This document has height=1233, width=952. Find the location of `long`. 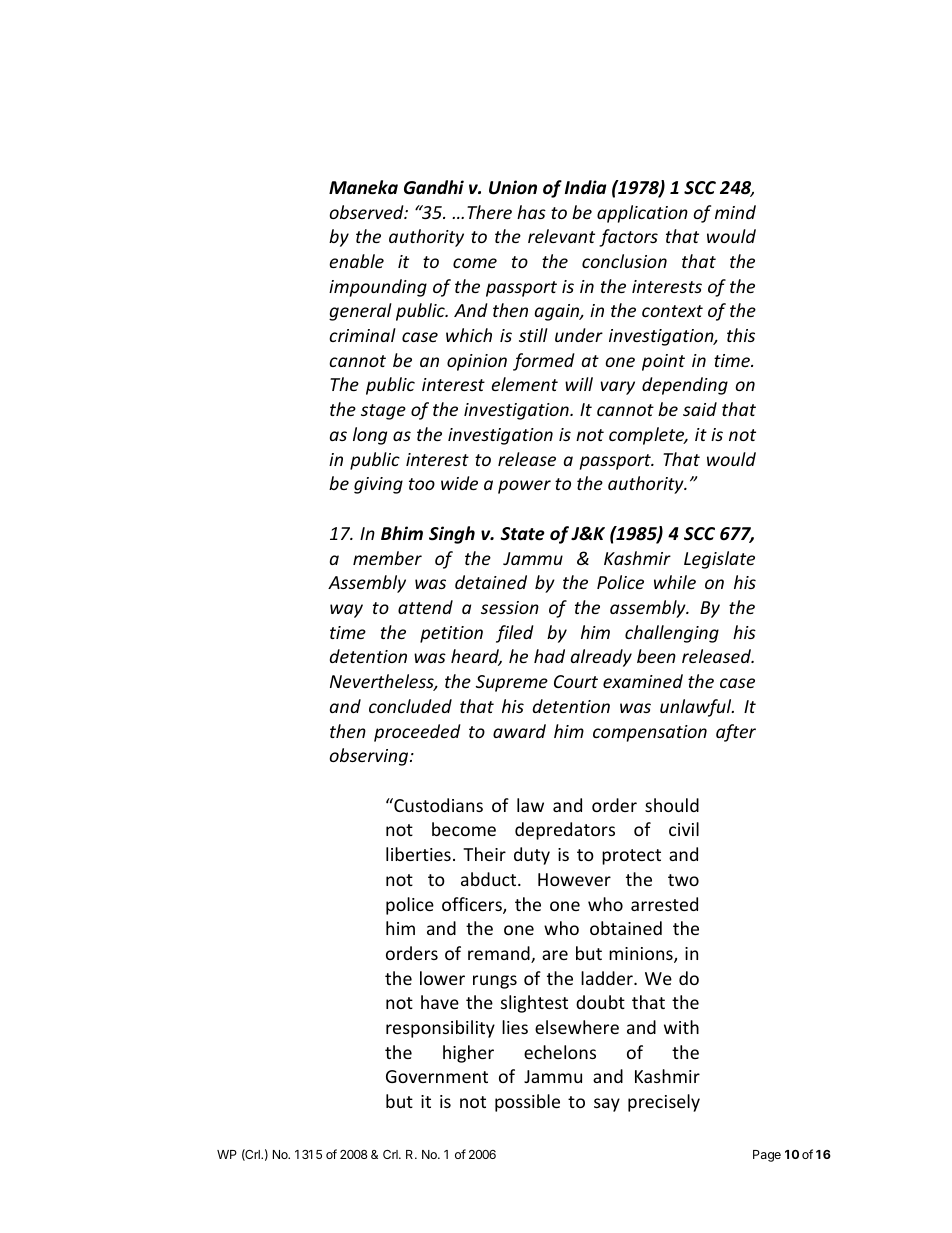

long is located at coordinates (370, 436).
